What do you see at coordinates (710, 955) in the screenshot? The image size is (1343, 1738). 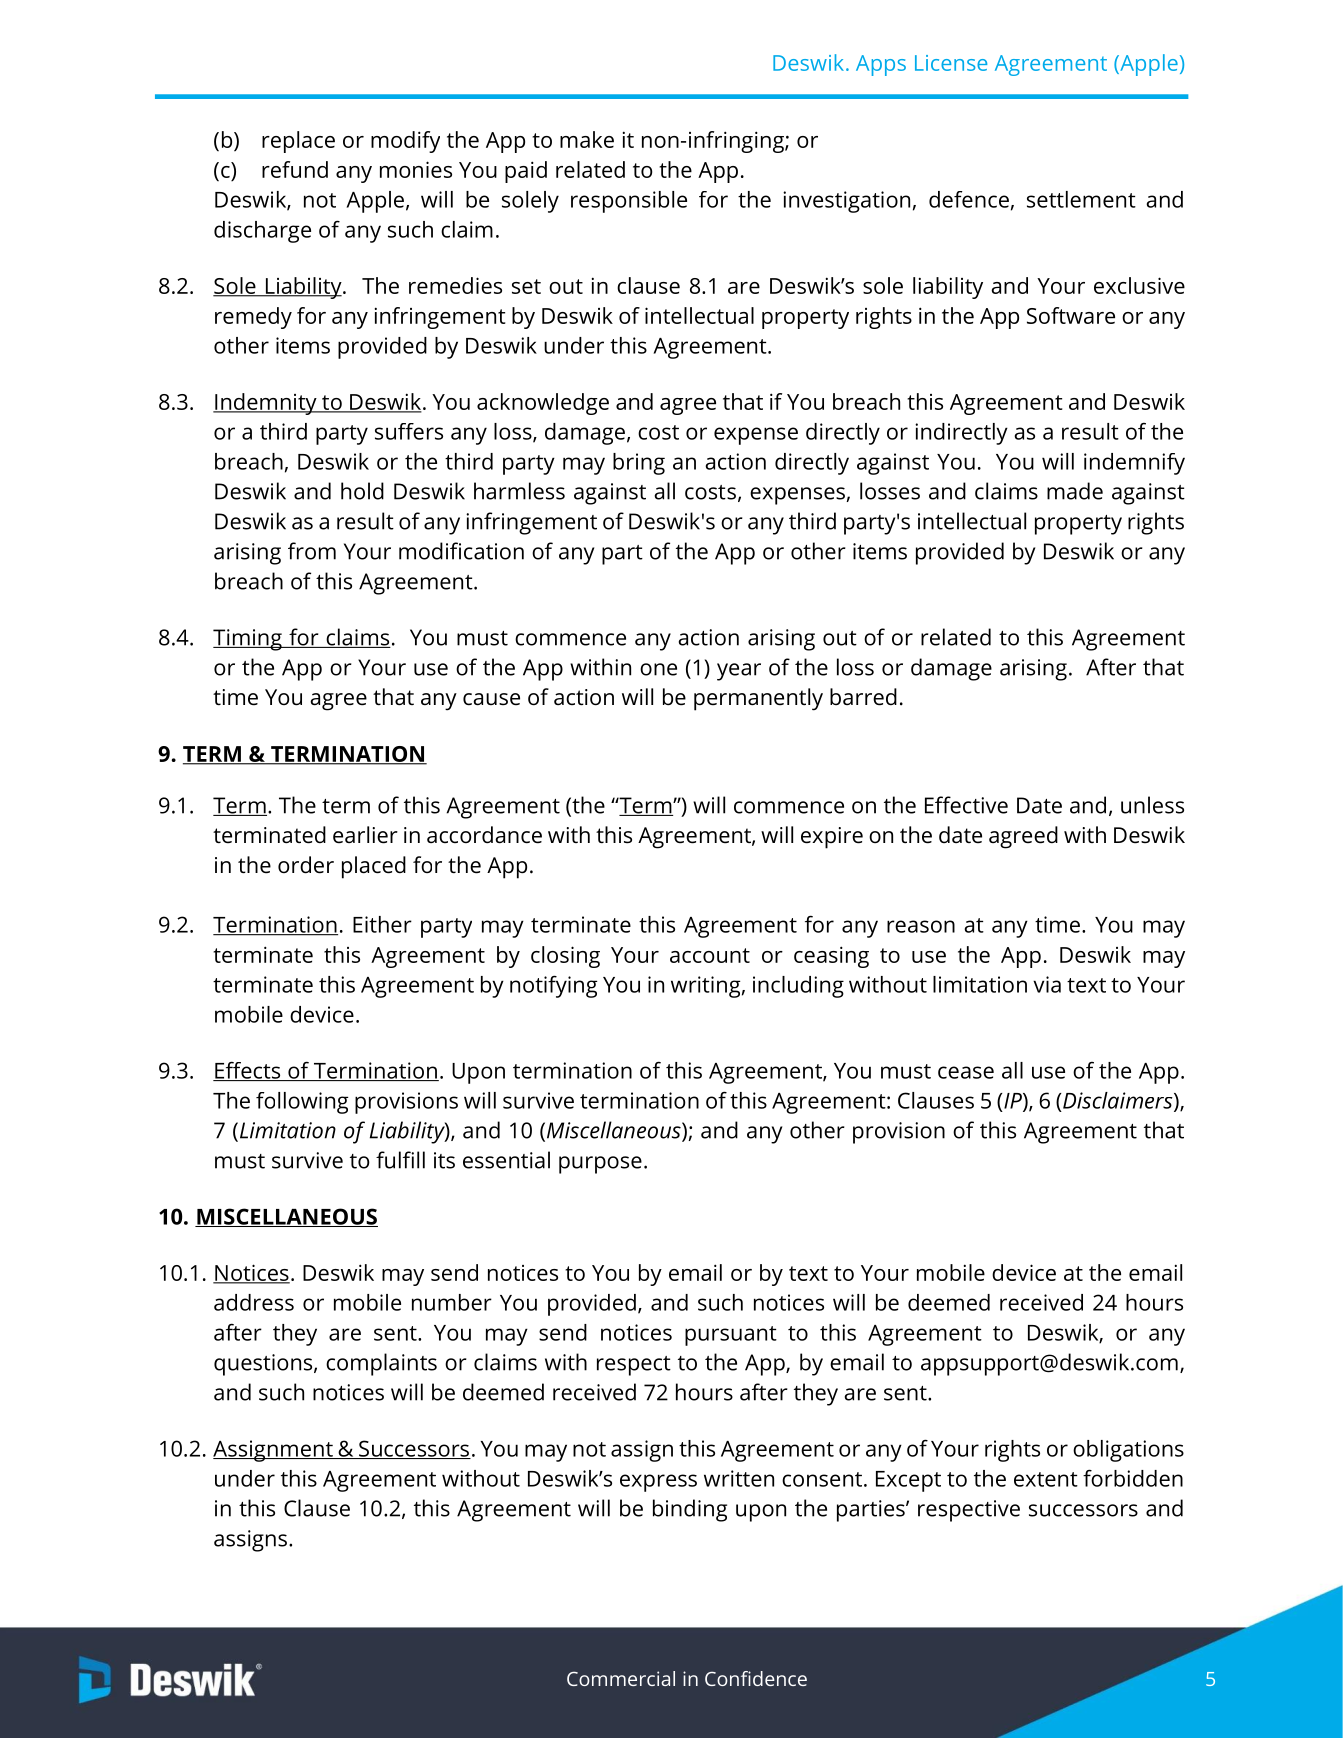 I see `account` at bounding box center [710, 955].
